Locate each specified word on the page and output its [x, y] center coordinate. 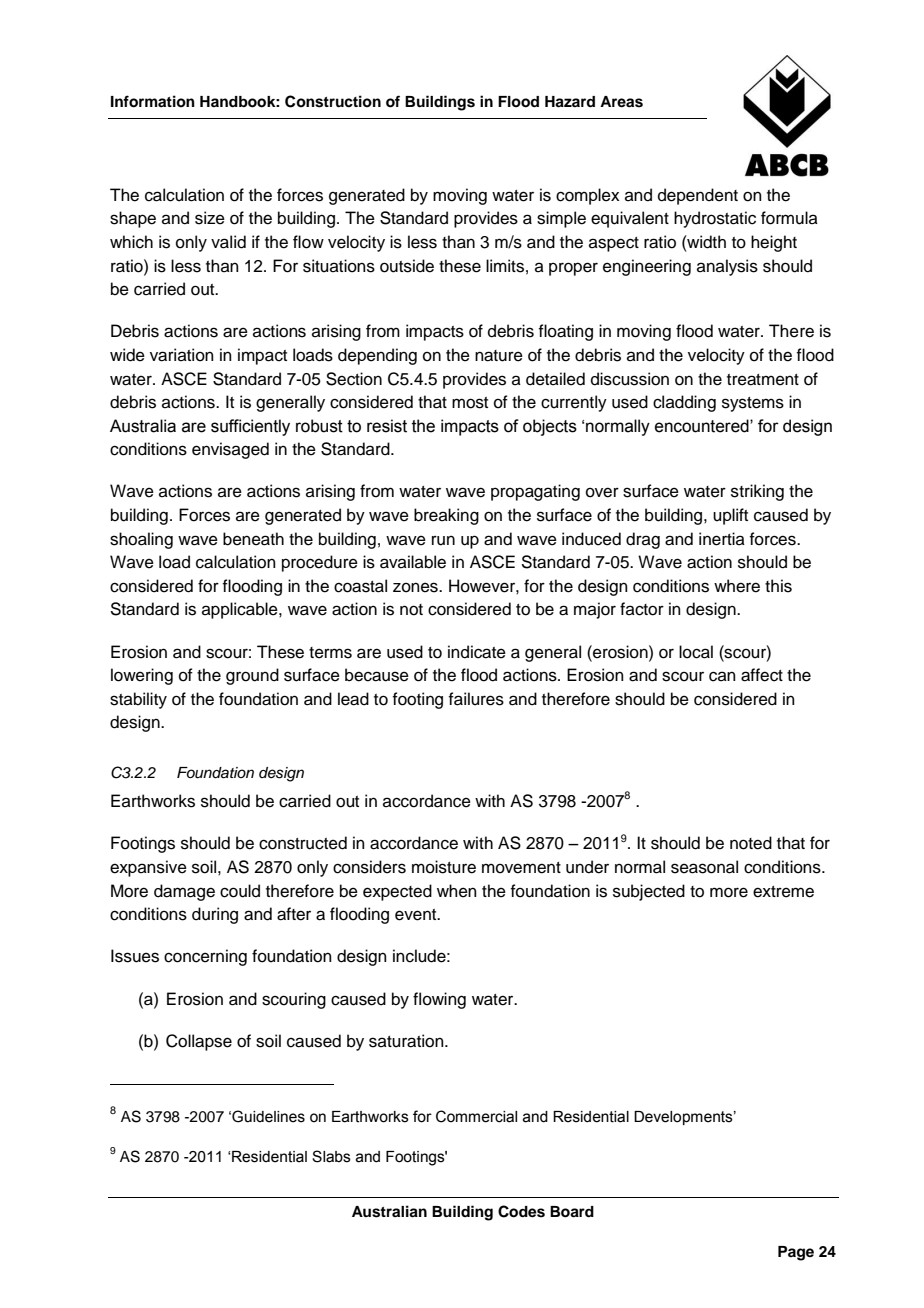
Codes [521, 1211]
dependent [698, 196]
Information [153, 101]
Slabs [331, 1156]
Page [796, 1253]
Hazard [570, 102]
